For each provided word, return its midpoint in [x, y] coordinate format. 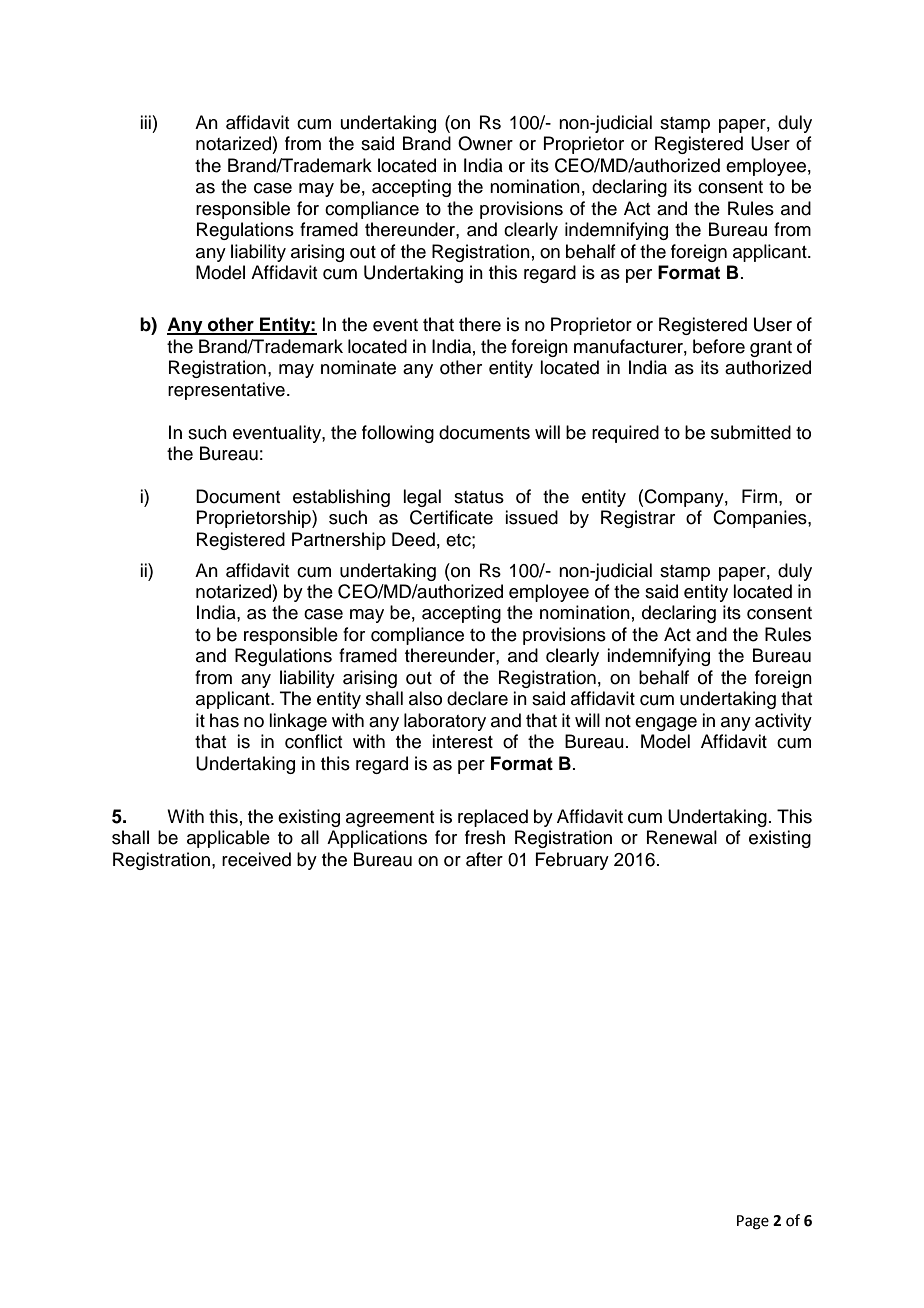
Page [753, 1222]
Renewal [682, 837]
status [479, 497]
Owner [485, 143]
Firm [759, 496]
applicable [228, 839]
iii [145, 122]
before [719, 346]
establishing [341, 498]
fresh [485, 837]
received [256, 859]
